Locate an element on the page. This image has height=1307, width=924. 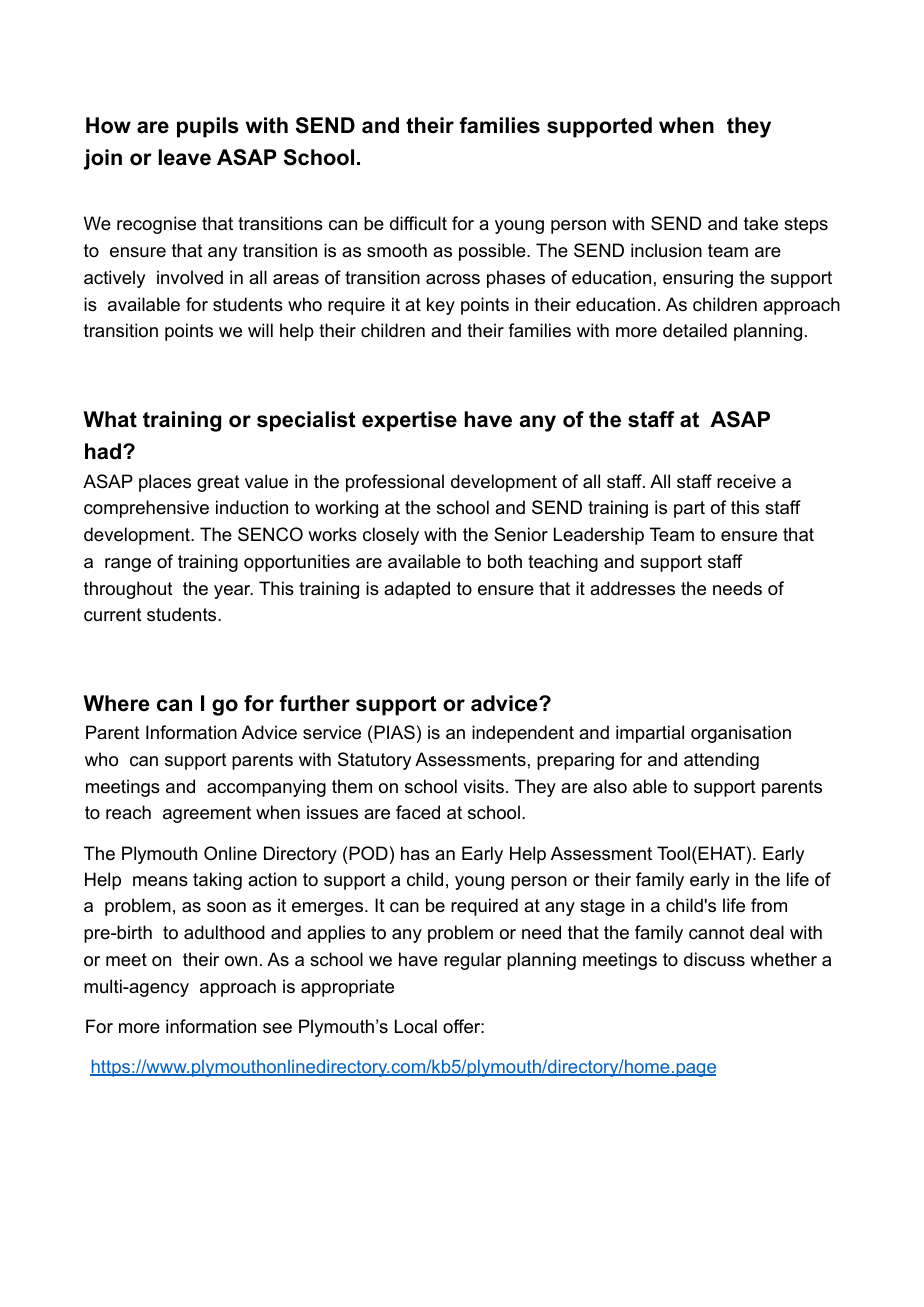
Local is located at coordinates (416, 1026).
